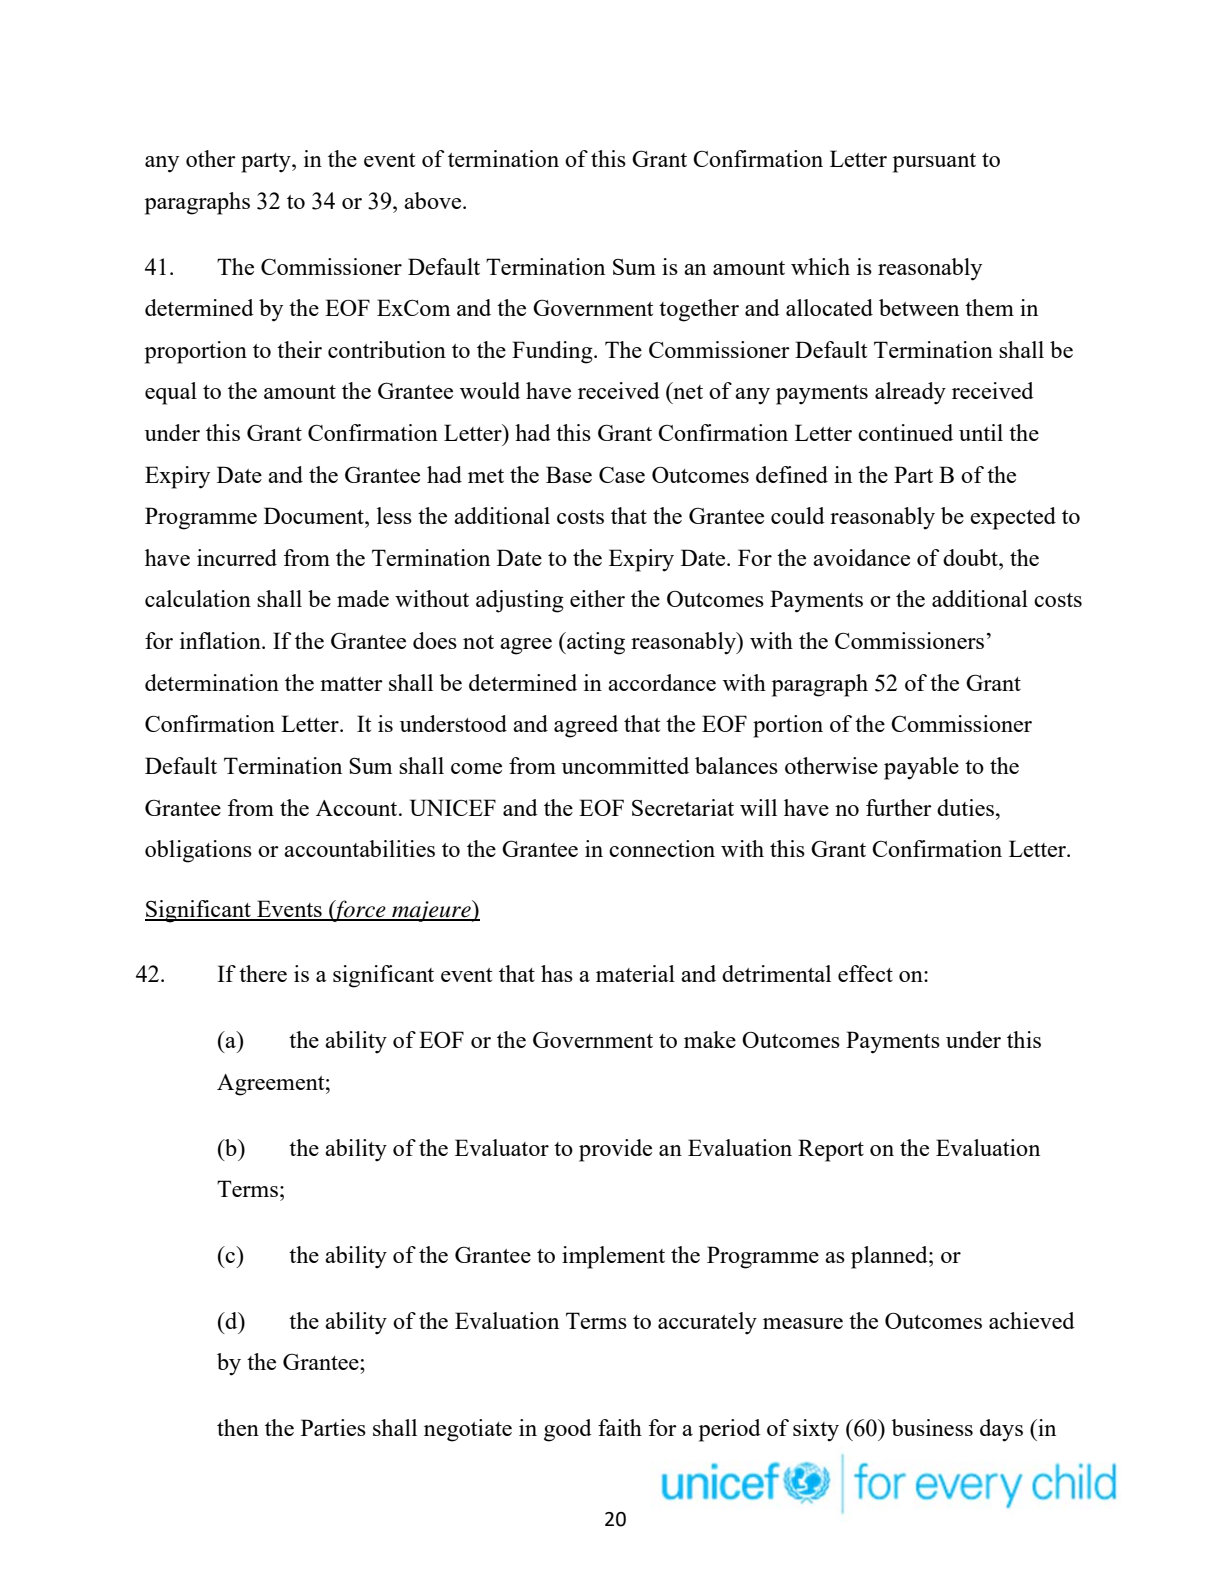 This screenshot has height=1592, width=1231. Describe the element at coordinates (699, 310) in the screenshot. I see `together` at that location.
